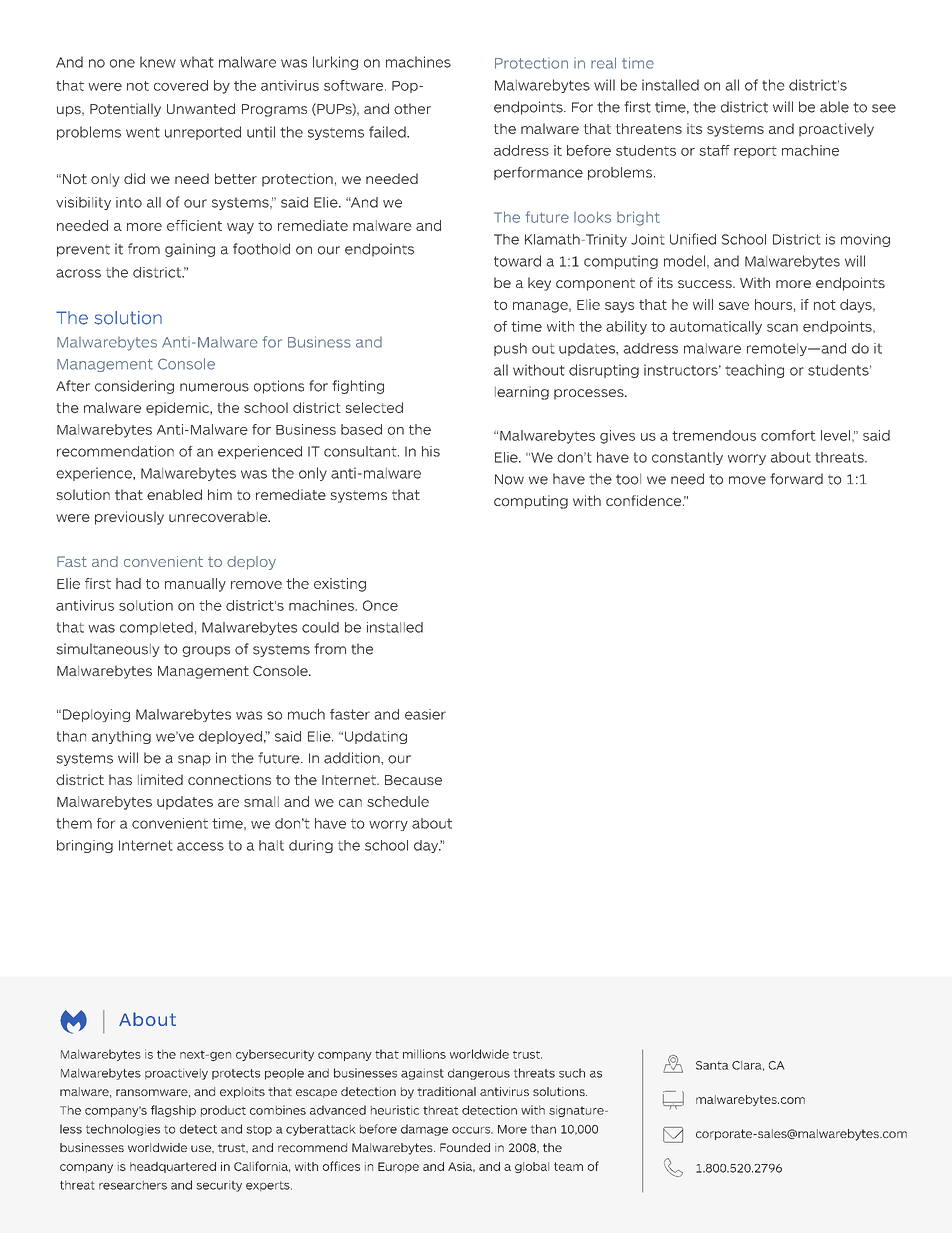 Image resolution: width=952 pixels, height=1233 pixels. Describe the element at coordinates (181, 85) in the image. I see `covered` at that location.
